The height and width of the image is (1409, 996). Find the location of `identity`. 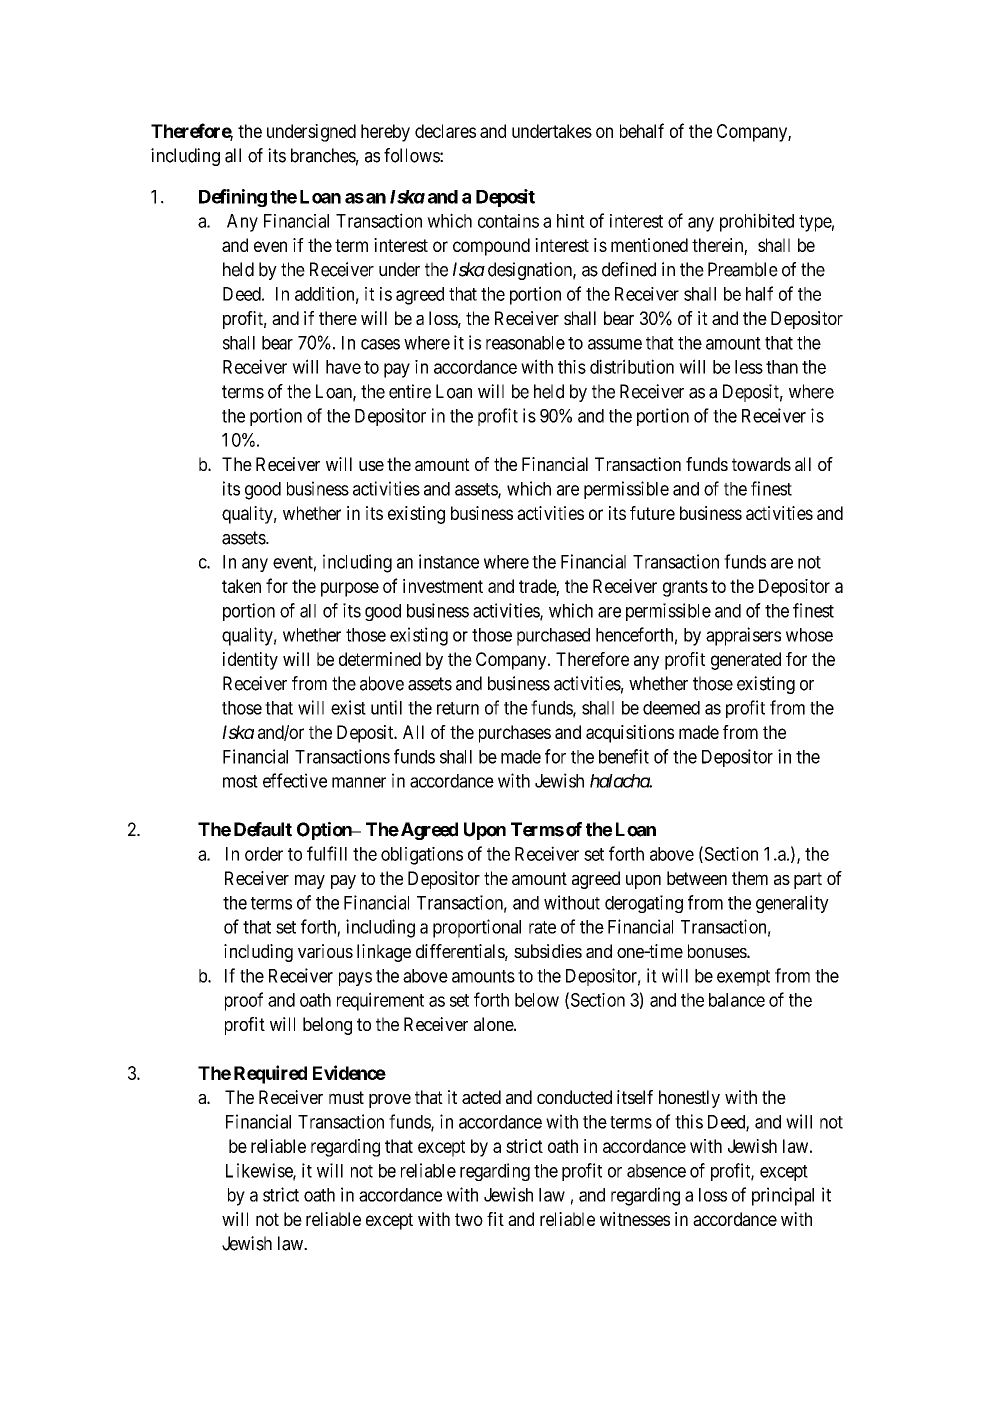

identity is located at coordinates (250, 661).
